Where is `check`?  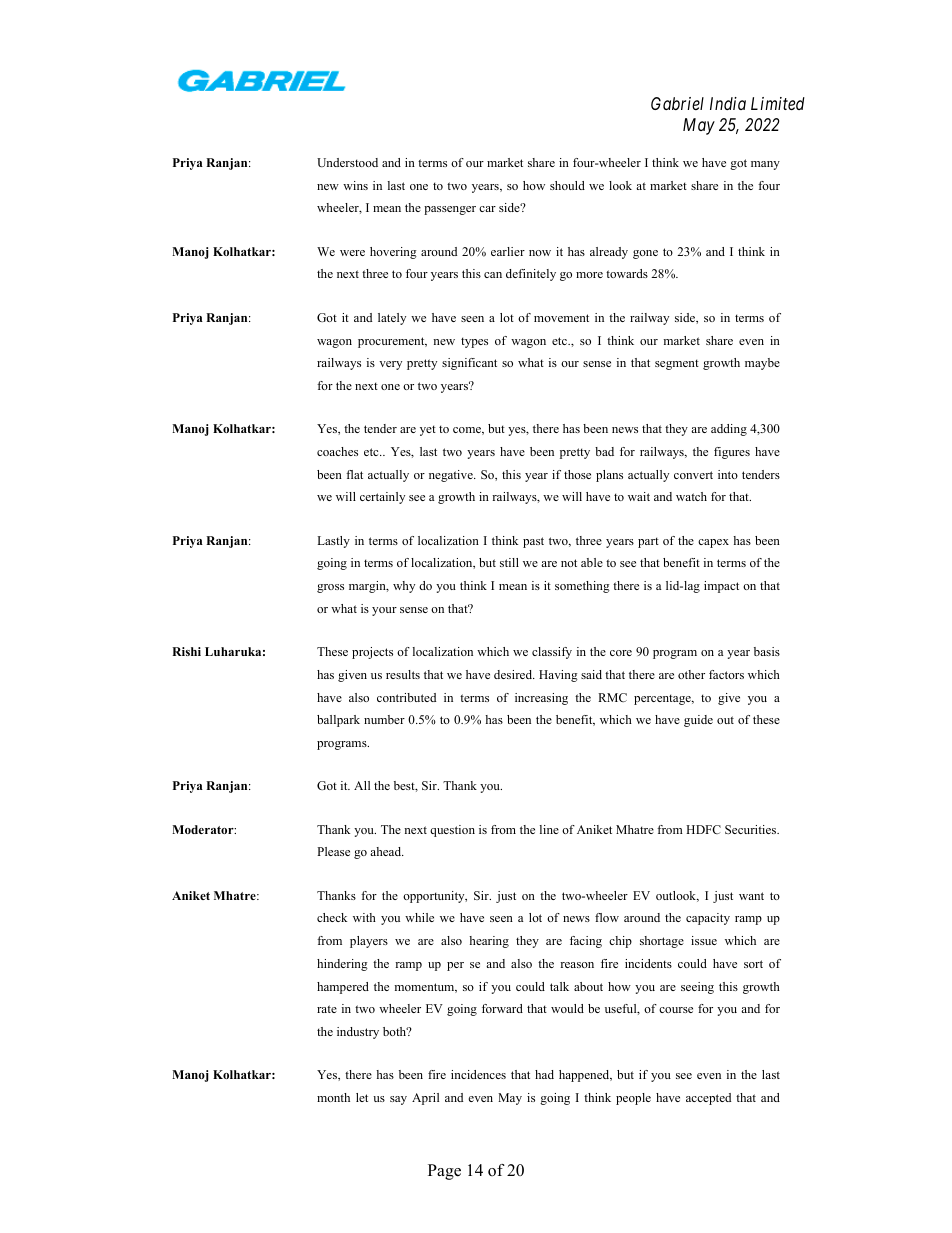 check is located at coordinates (332, 917).
